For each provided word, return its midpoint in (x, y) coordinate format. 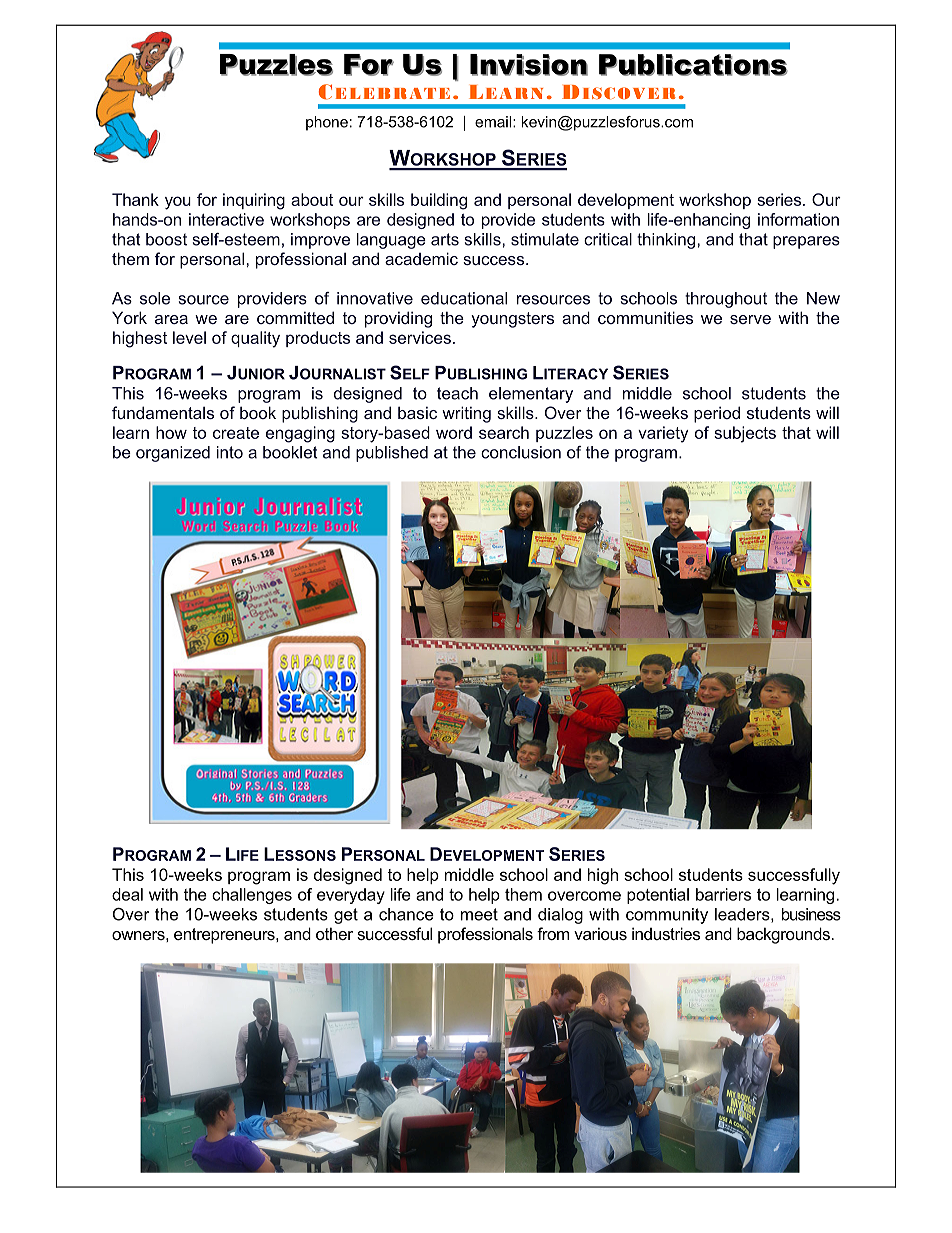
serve (750, 319)
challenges (252, 896)
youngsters (512, 320)
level (189, 337)
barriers (723, 894)
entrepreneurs (225, 936)
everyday (351, 896)
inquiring (254, 201)
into (230, 452)
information (798, 219)
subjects (745, 434)
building (439, 201)
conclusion (521, 452)
